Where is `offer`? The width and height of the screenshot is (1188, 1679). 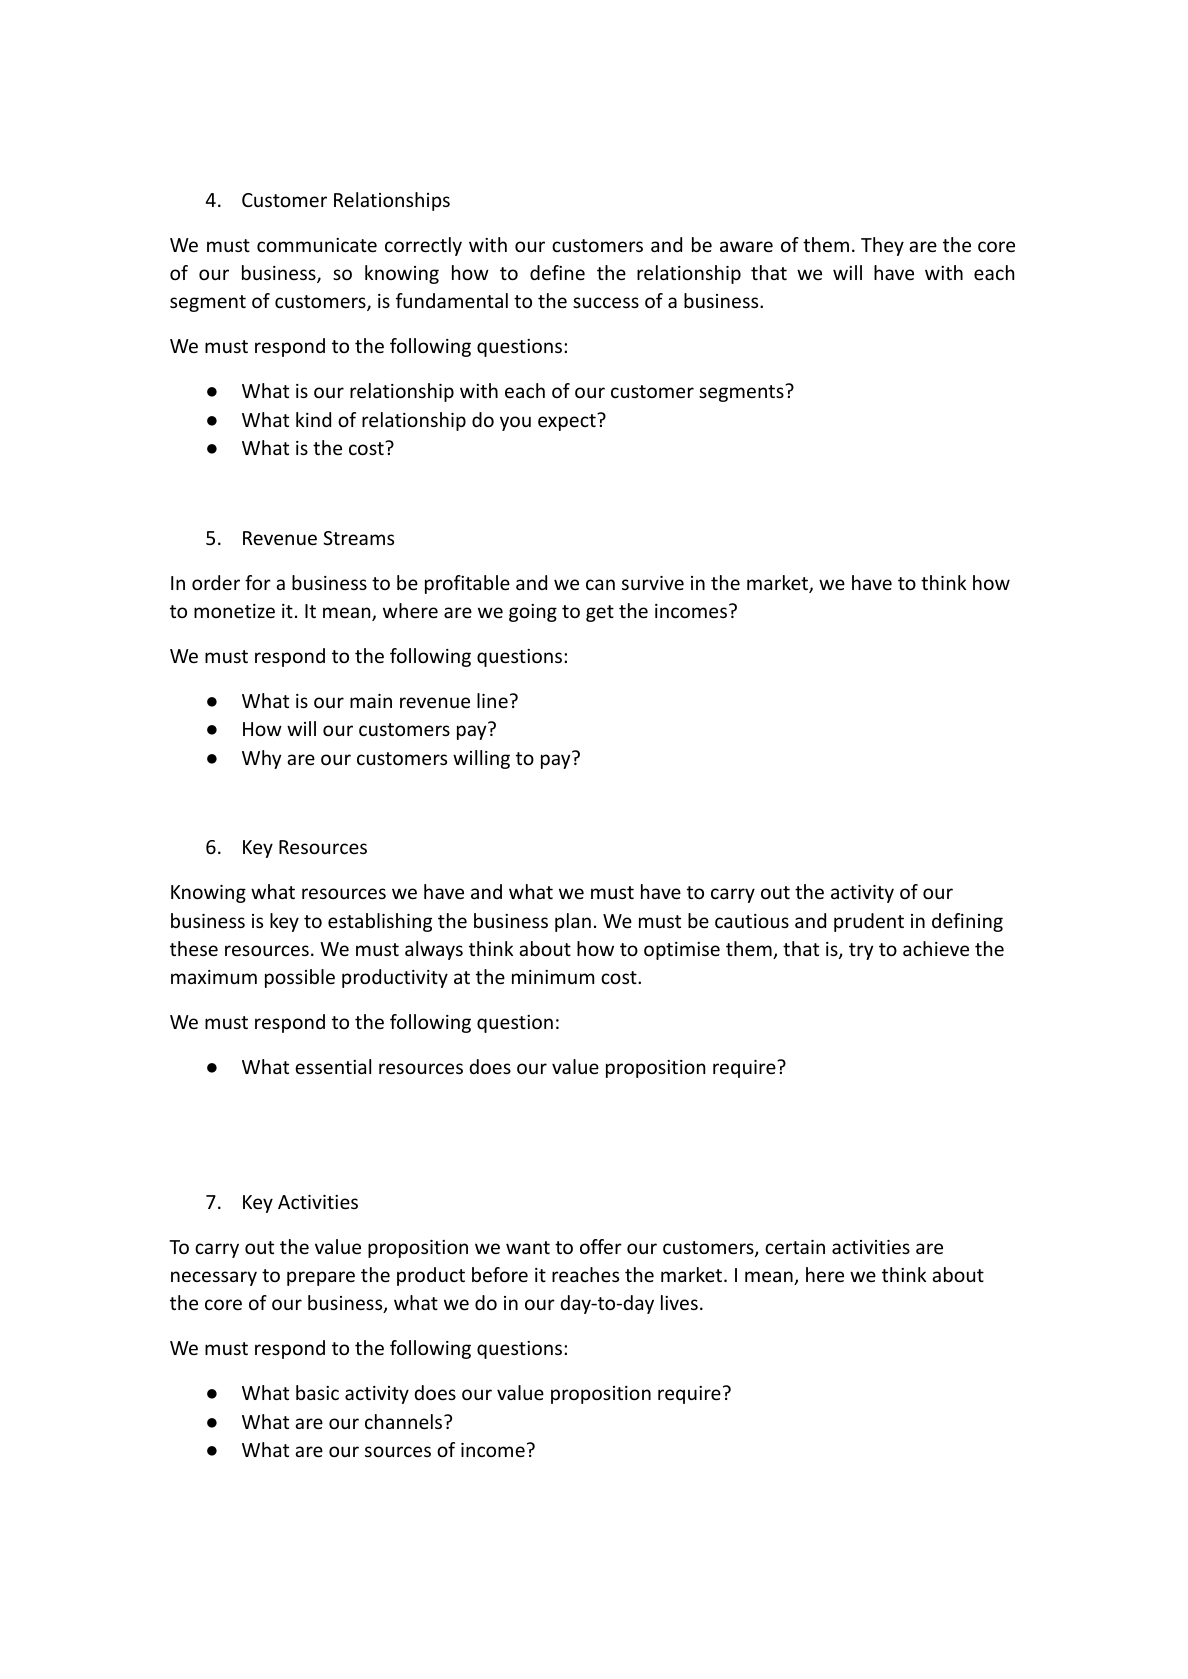
offer is located at coordinates (601, 1246).
